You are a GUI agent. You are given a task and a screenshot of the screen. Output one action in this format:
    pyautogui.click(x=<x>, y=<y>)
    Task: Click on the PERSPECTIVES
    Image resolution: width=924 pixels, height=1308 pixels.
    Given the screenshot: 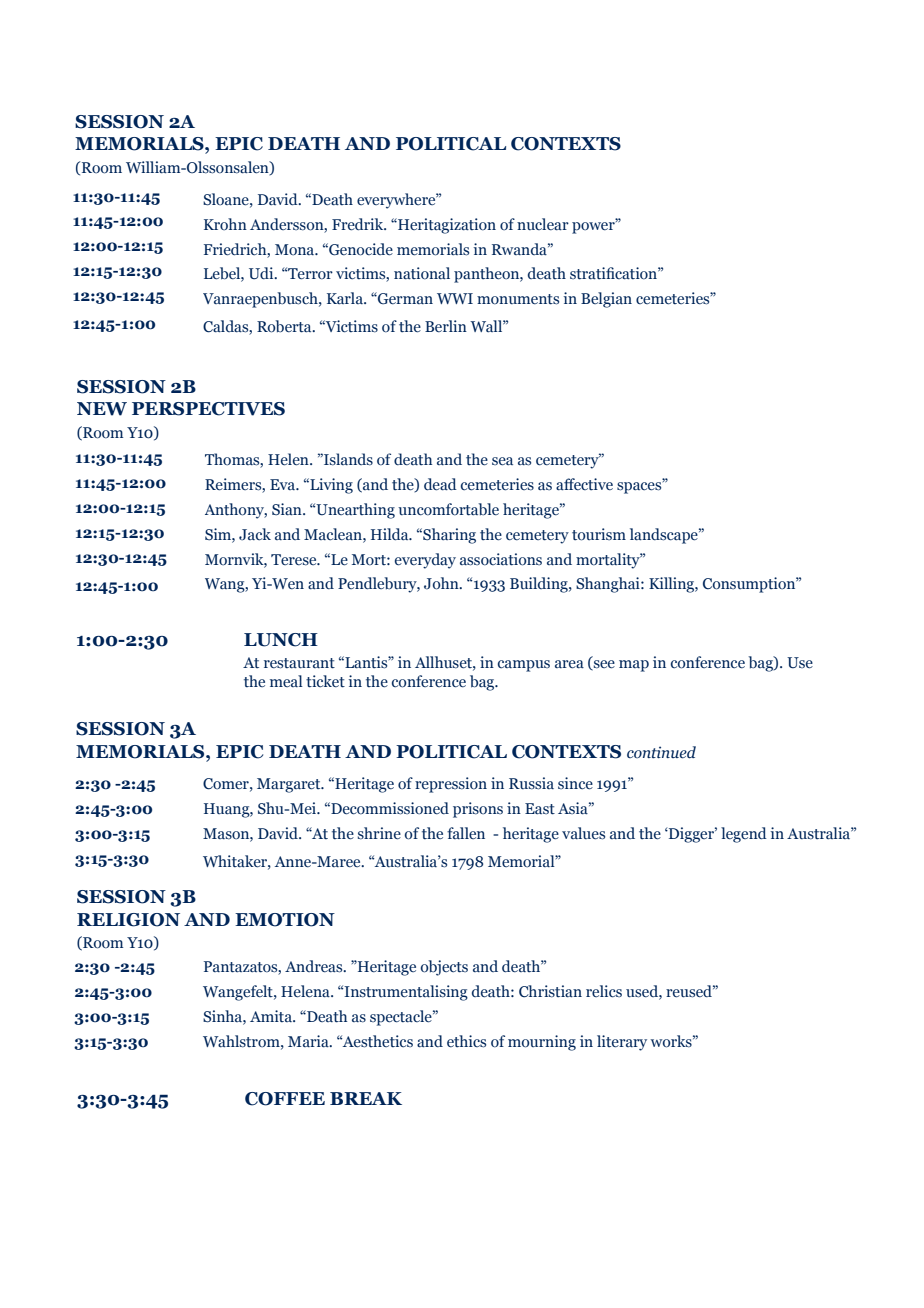 What is the action you would take?
    pyautogui.click(x=208, y=409)
